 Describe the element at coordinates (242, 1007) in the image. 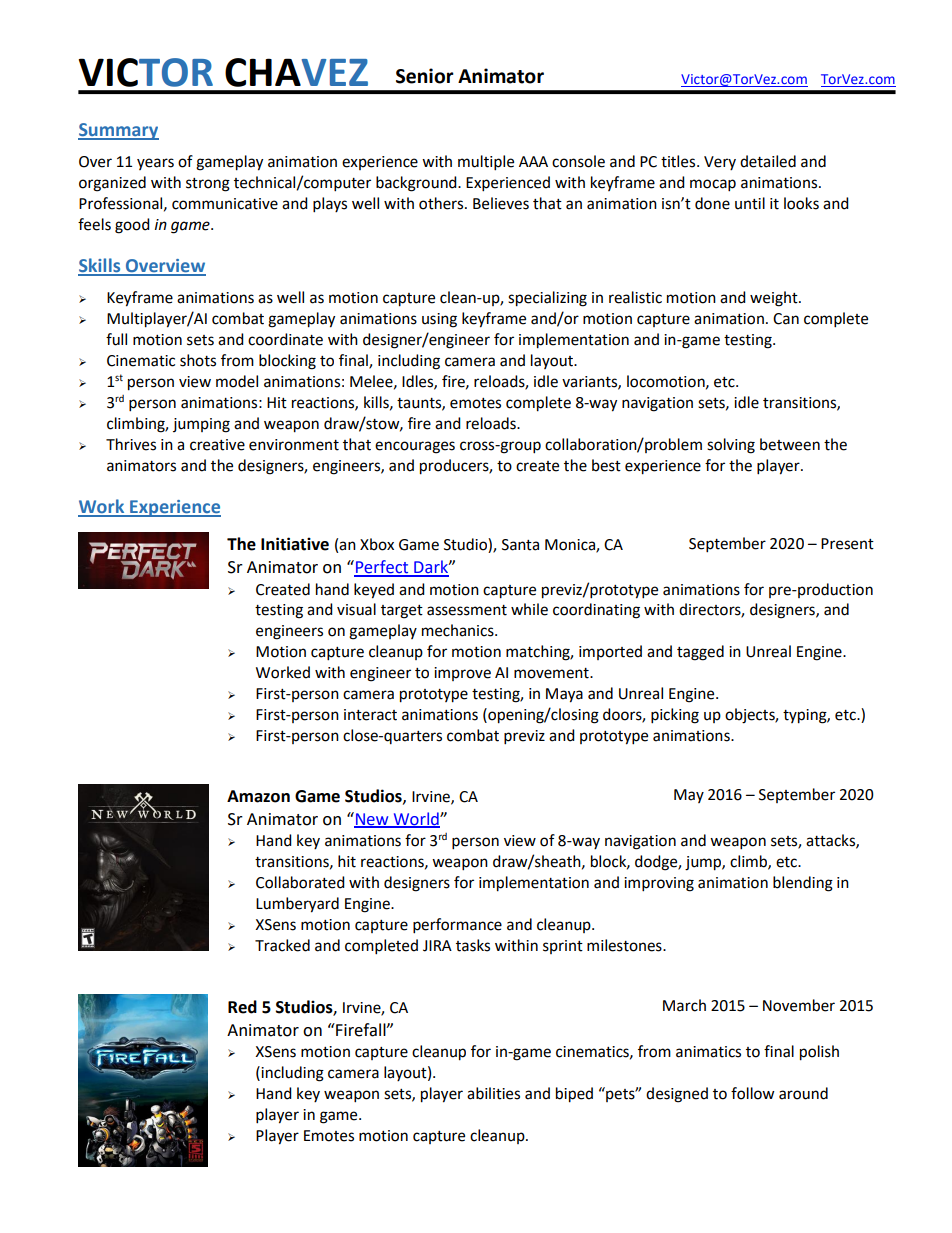

I see `Red` at that location.
